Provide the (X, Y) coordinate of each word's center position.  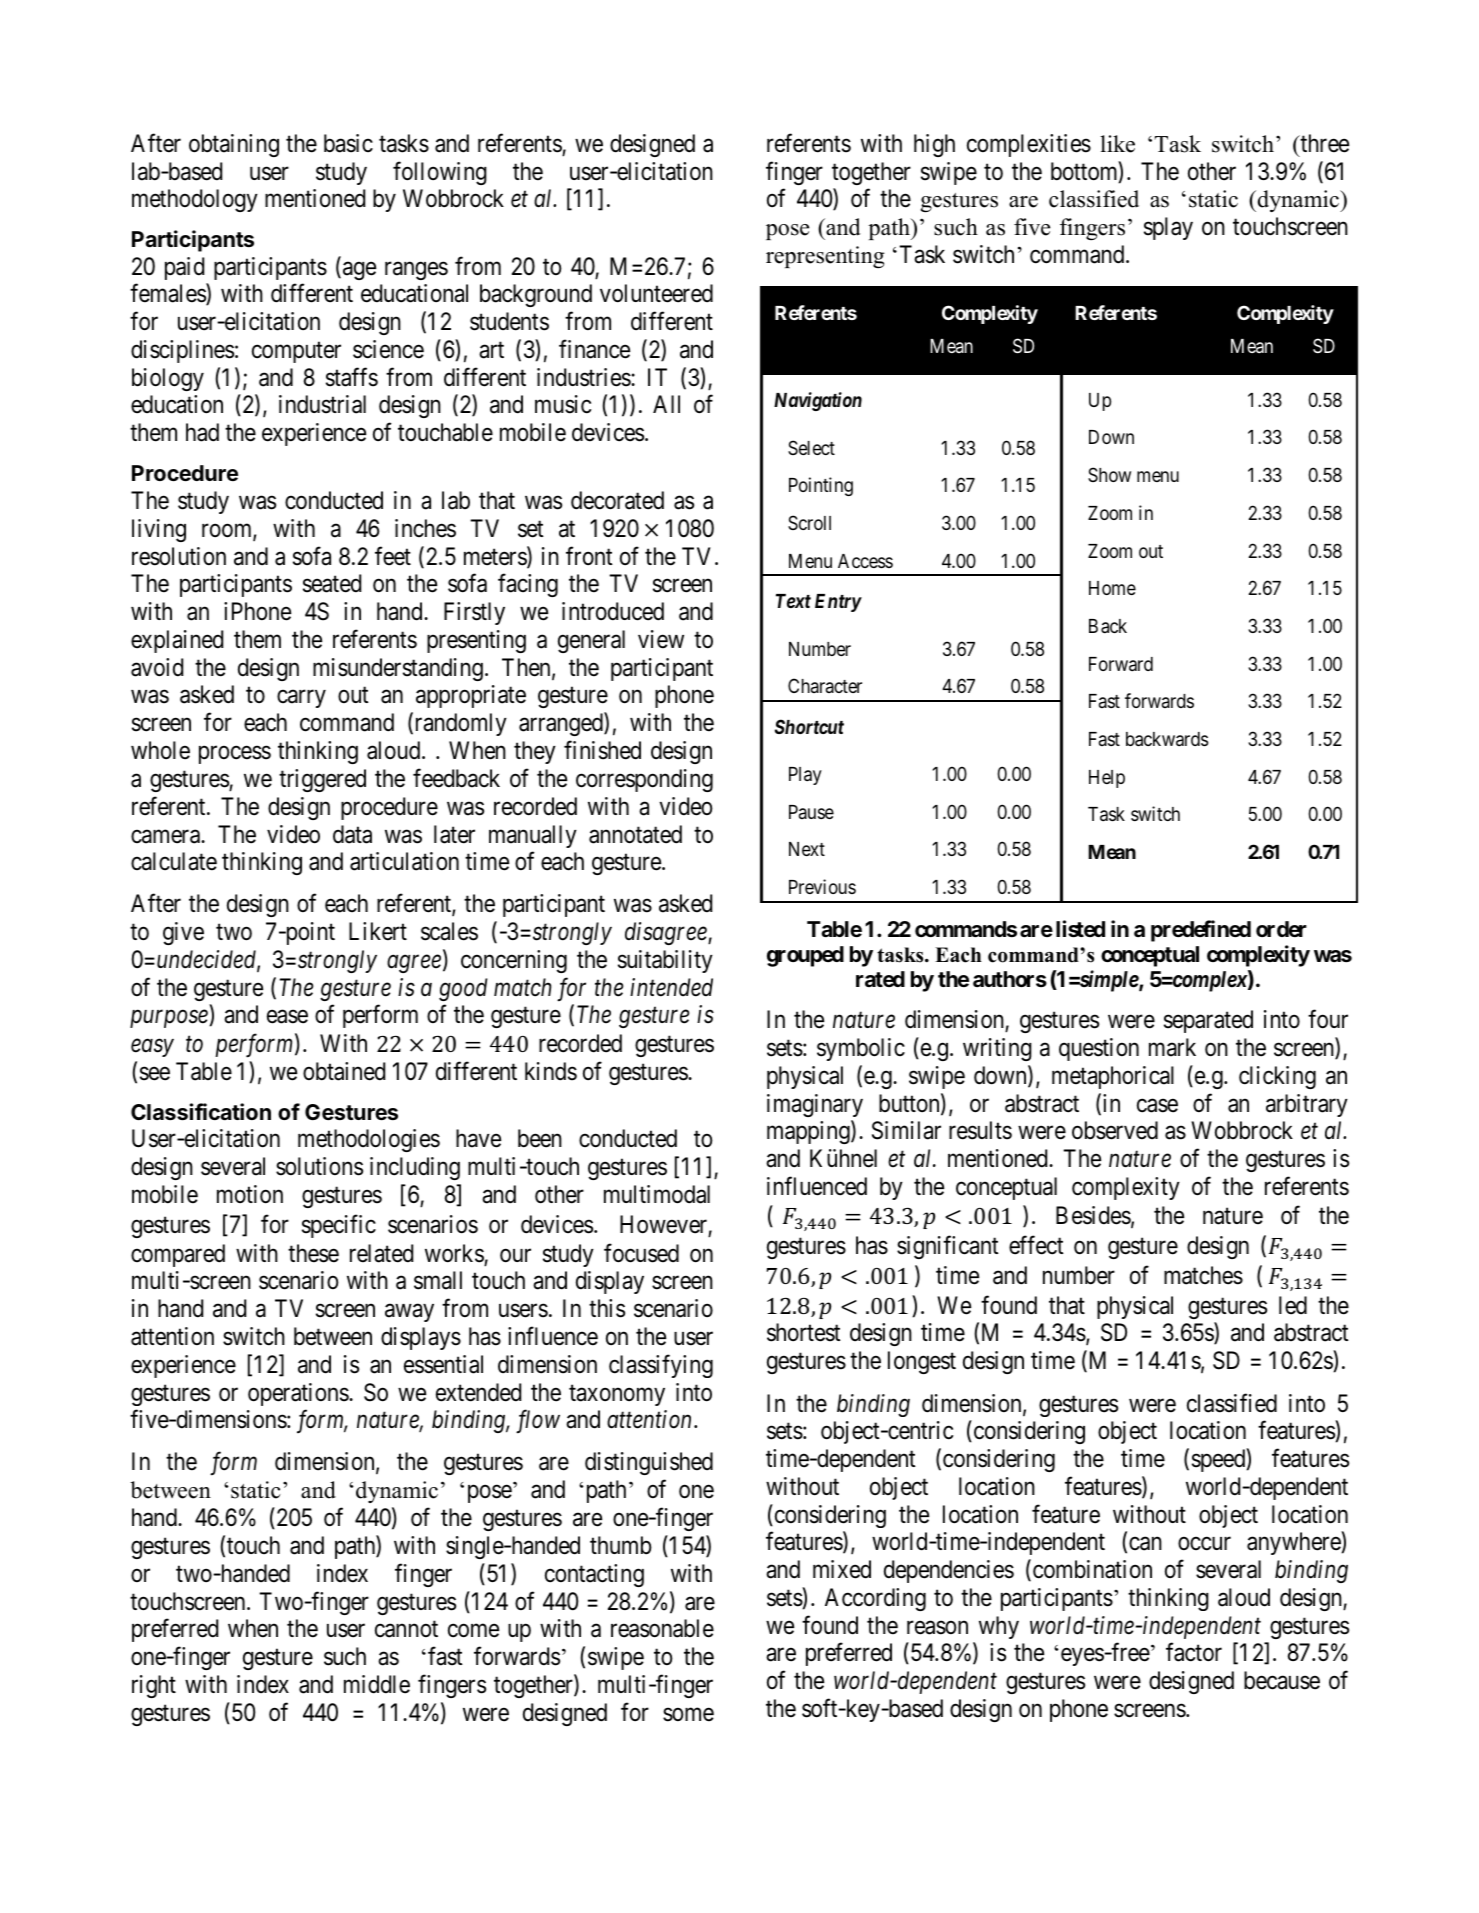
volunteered (656, 293)
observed (1115, 1130)
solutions (319, 1166)
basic (348, 143)
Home (1112, 588)
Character (825, 685)
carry (301, 699)
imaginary (815, 1105)
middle (377, 1684)
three (1323, 143)
